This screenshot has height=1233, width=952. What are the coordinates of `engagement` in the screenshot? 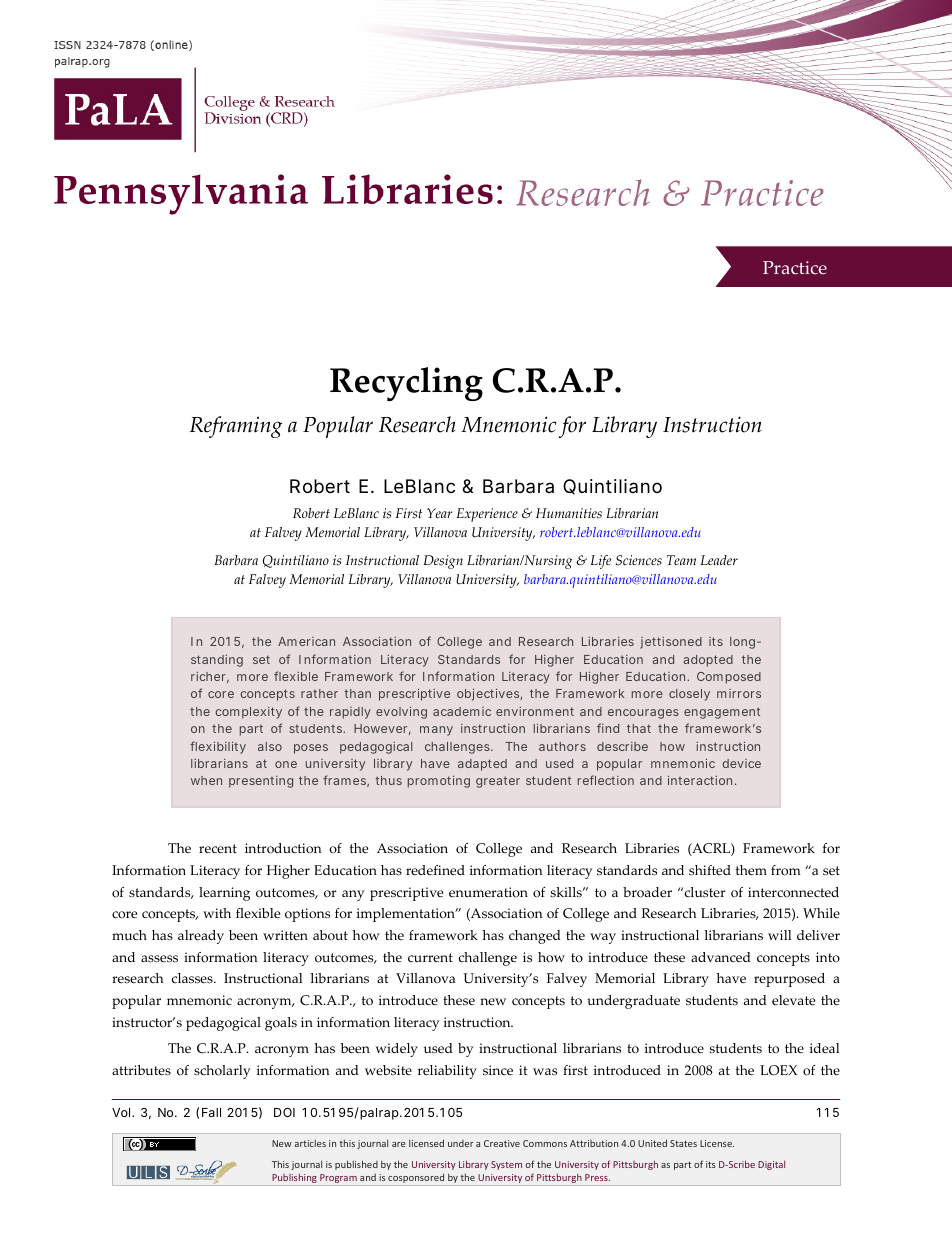 It's located at (722, 713).
